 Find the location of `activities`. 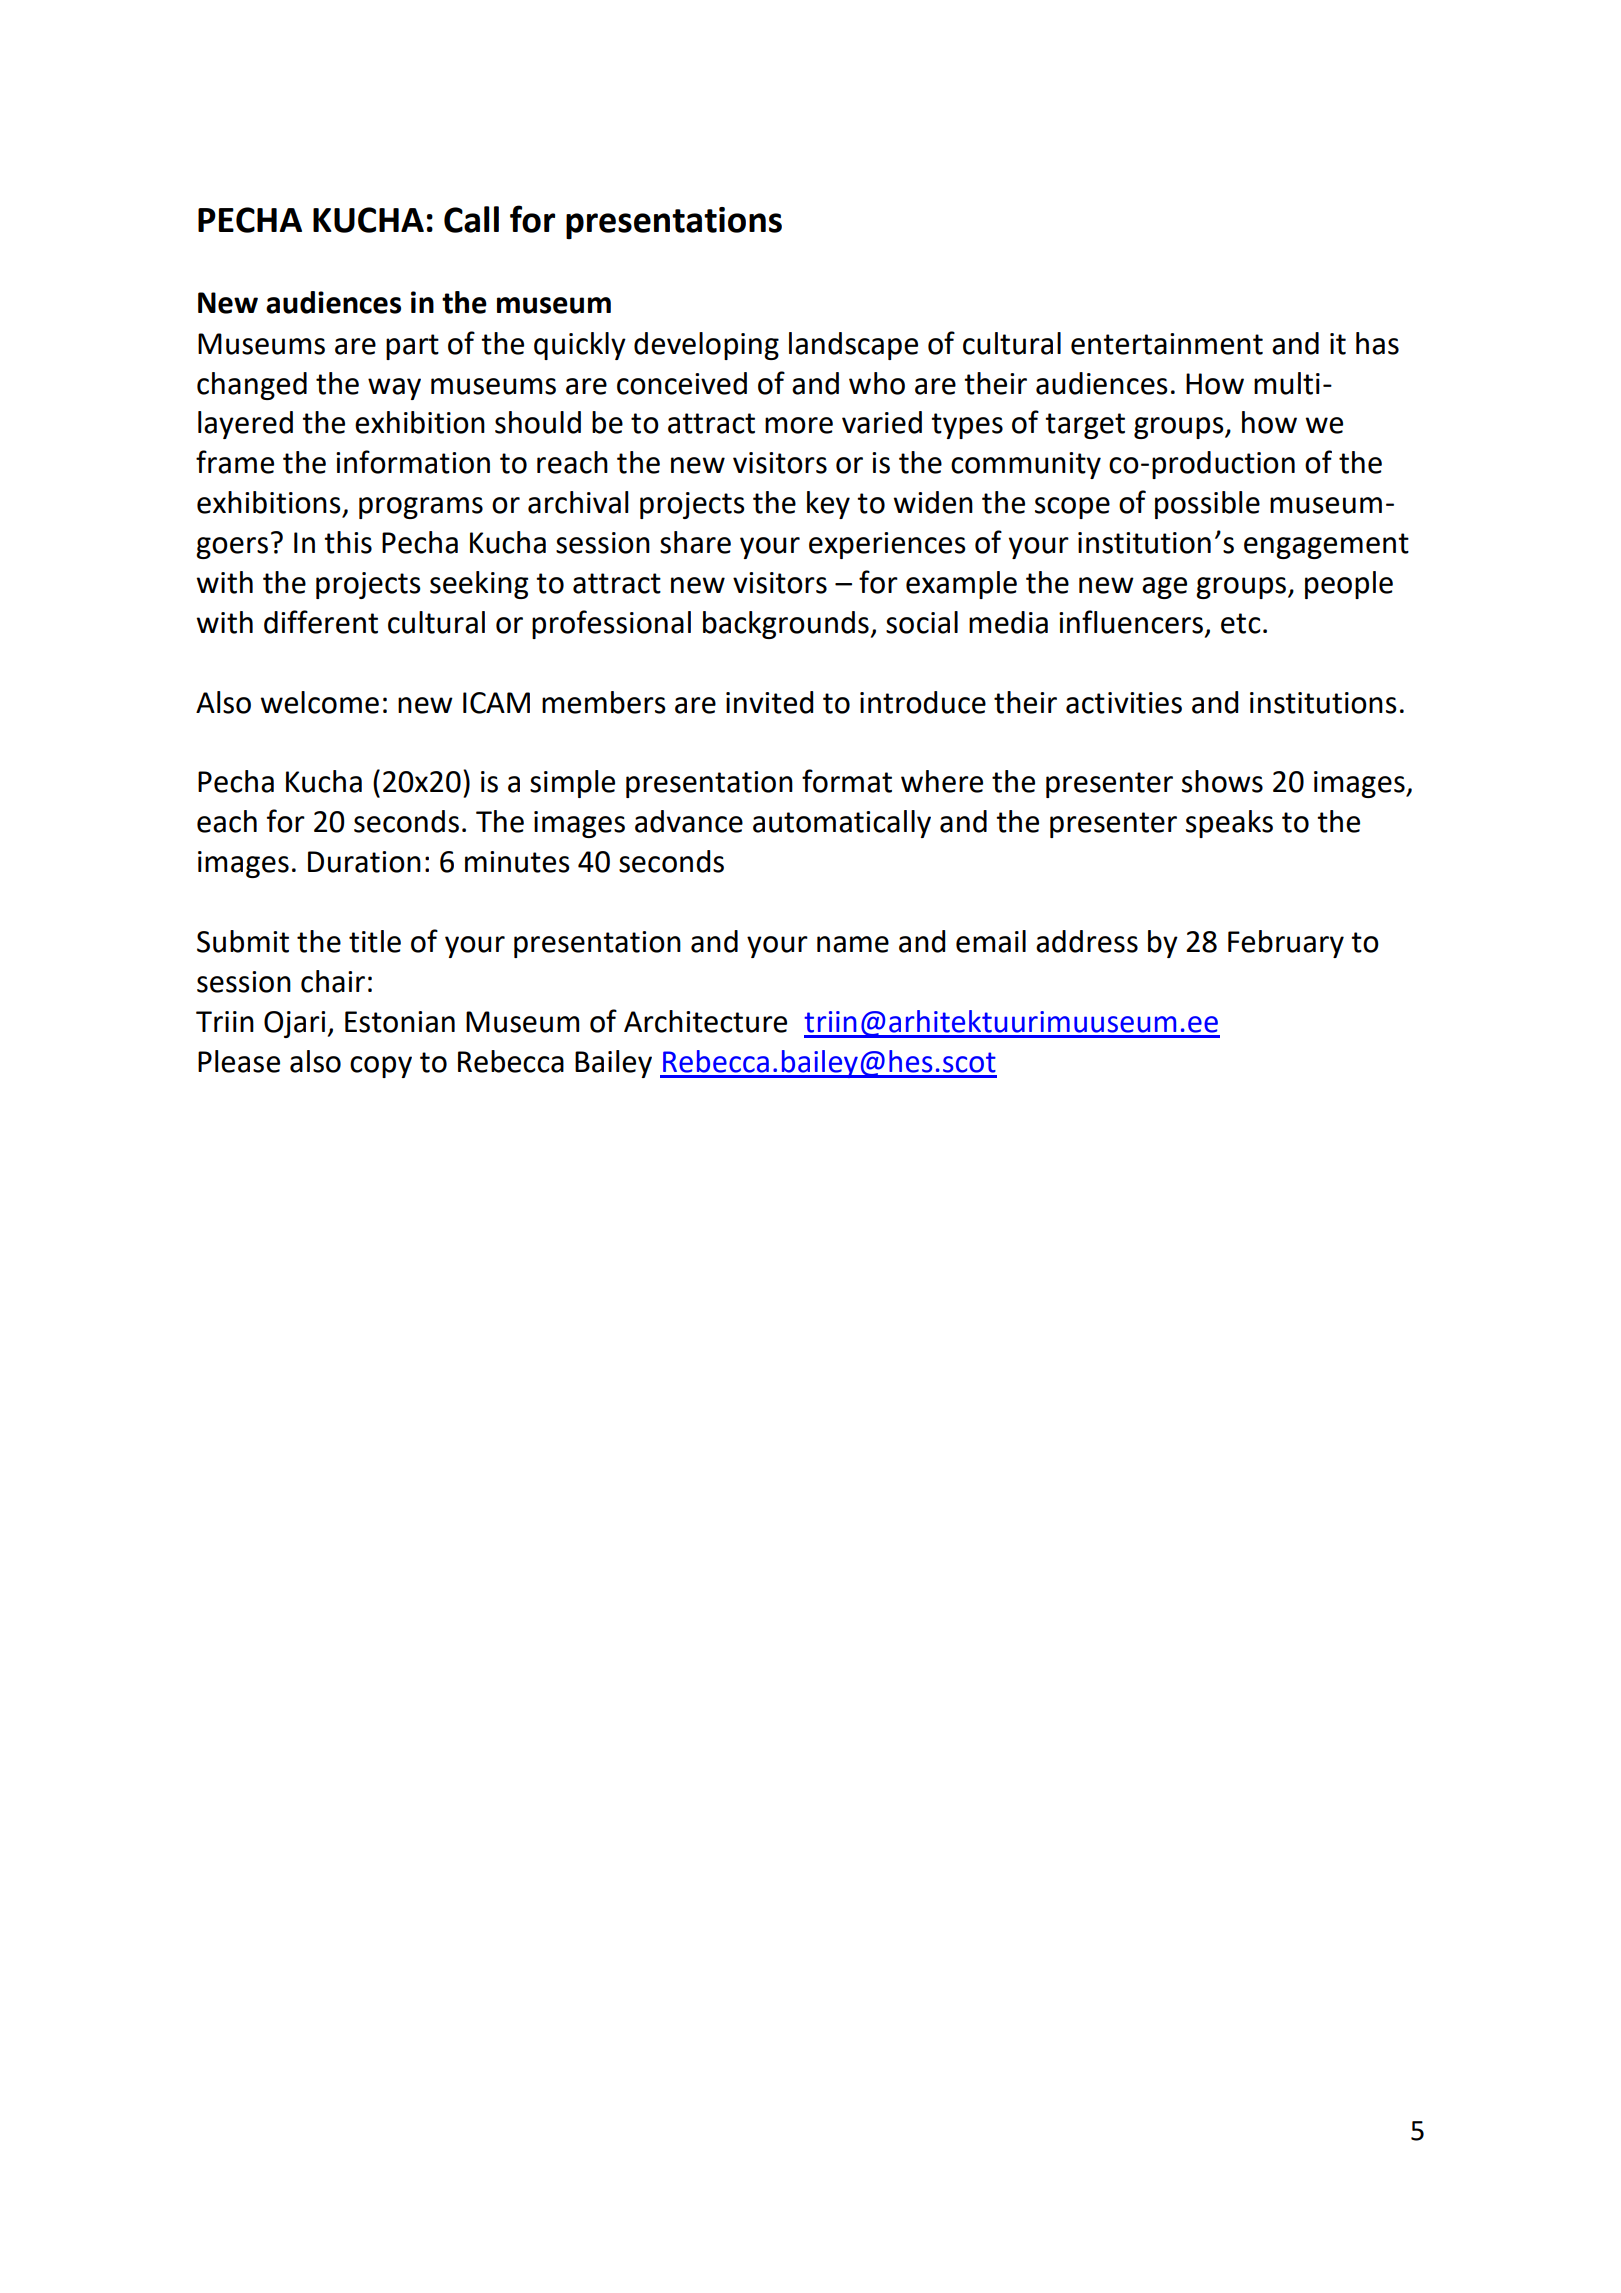

activities is located at coordinates (1124, 703).
